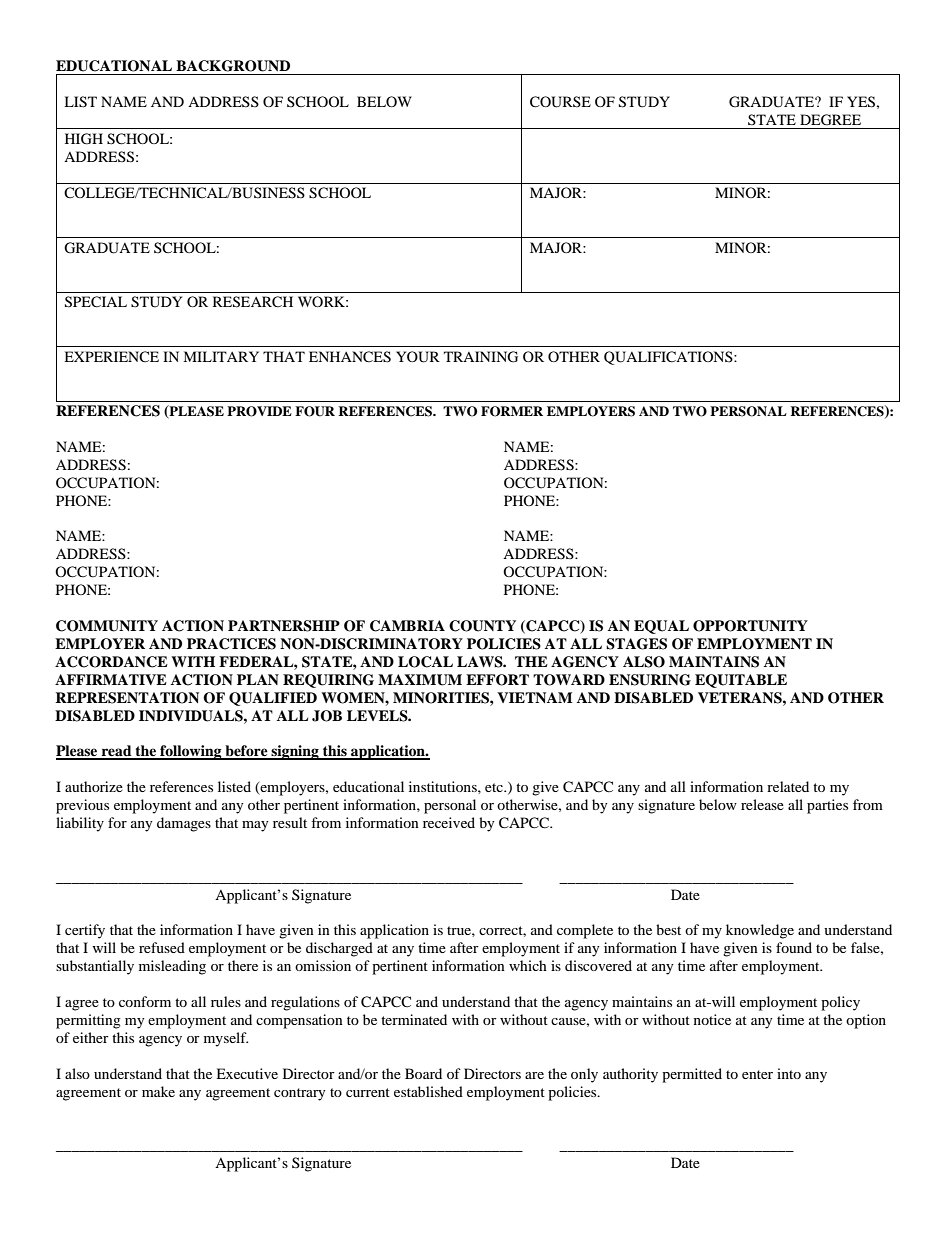 This screenshot has width=952, height=1233. I want to click on COUNTY, so click(482, 626).
